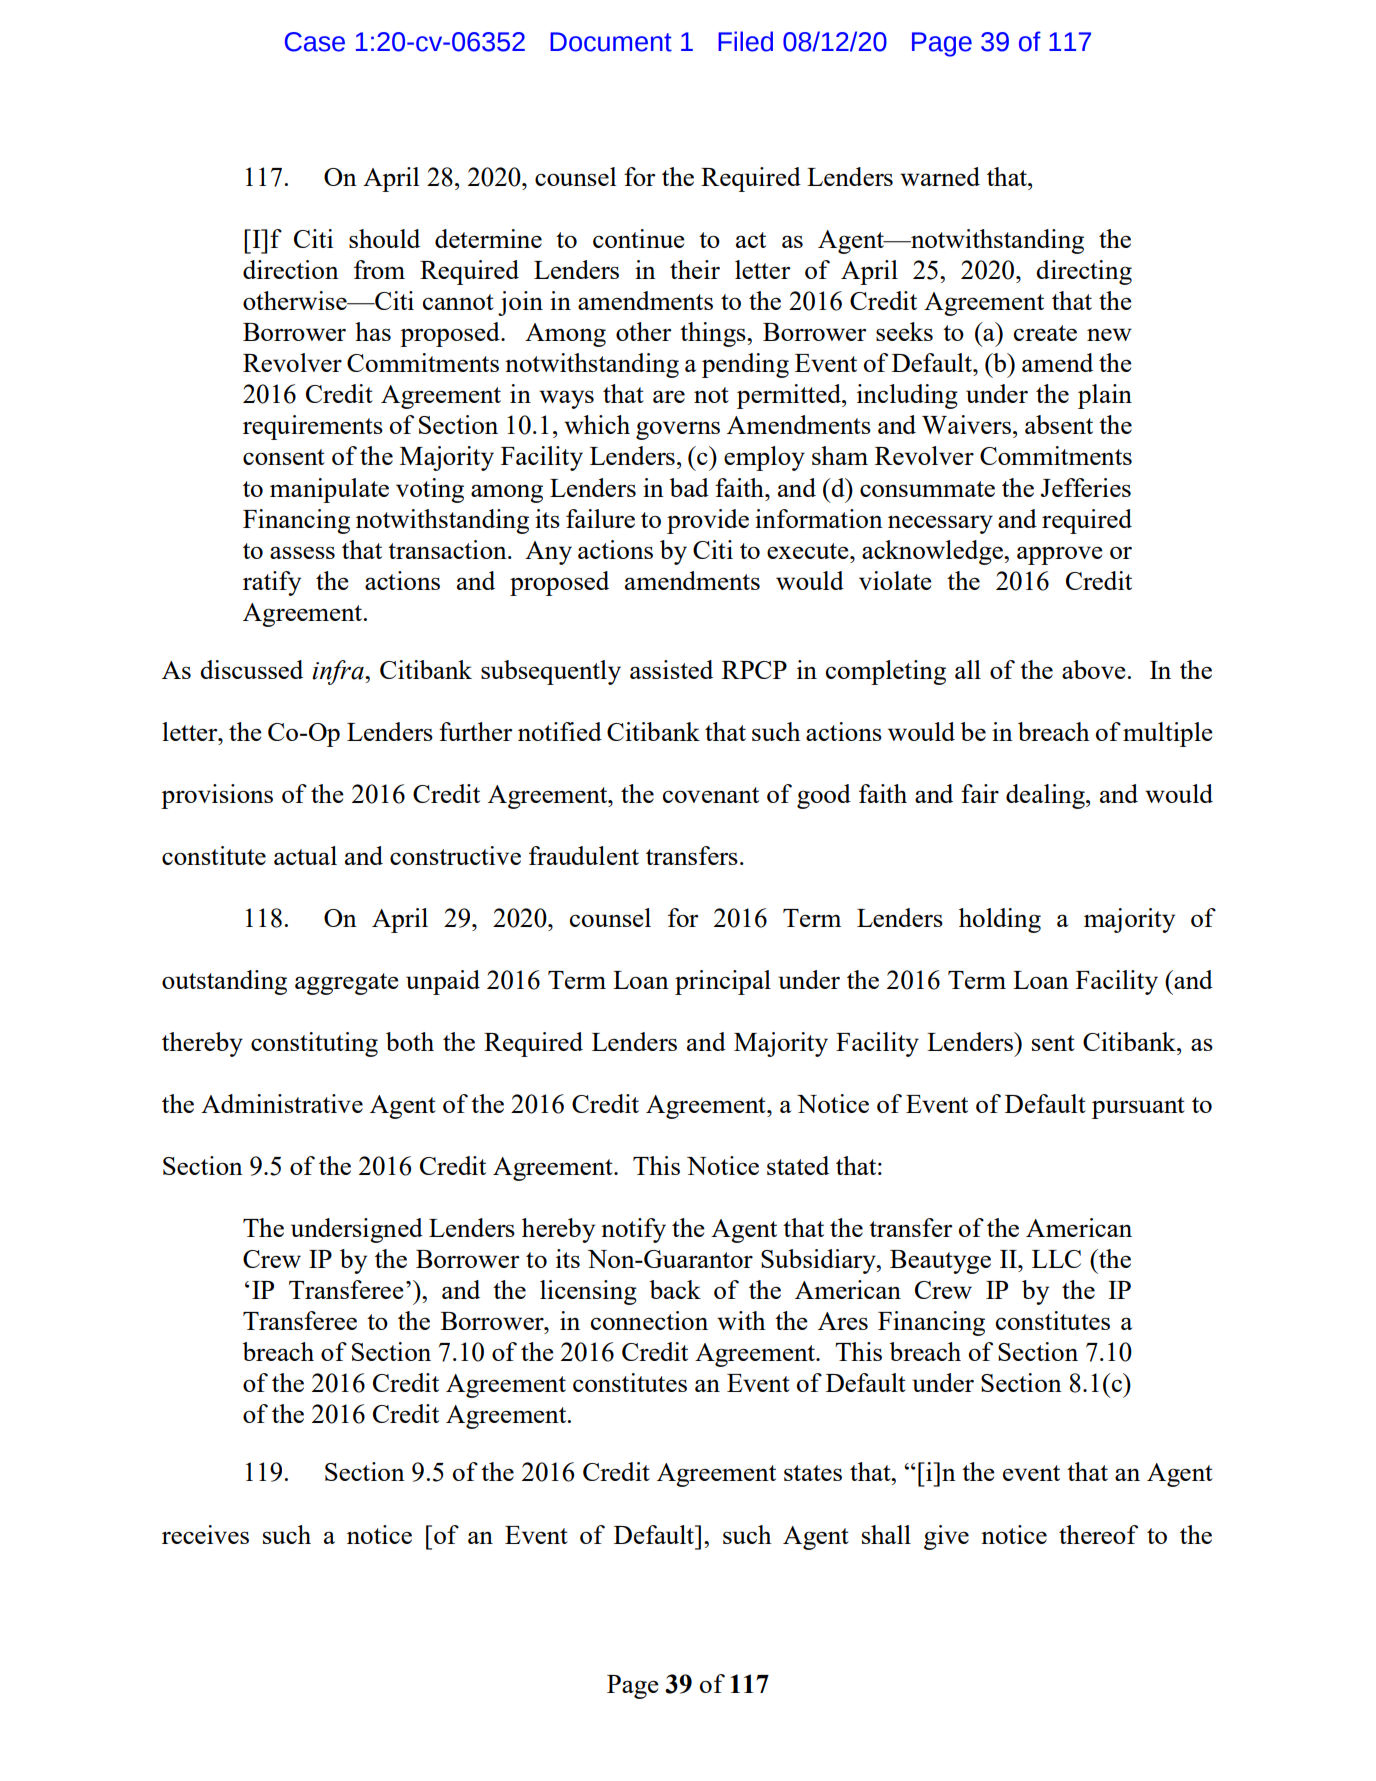  What do you see at coordinates (1056, 1259) in the screenshot?
I see `LLC` at bounding box center [1056, 1259].
